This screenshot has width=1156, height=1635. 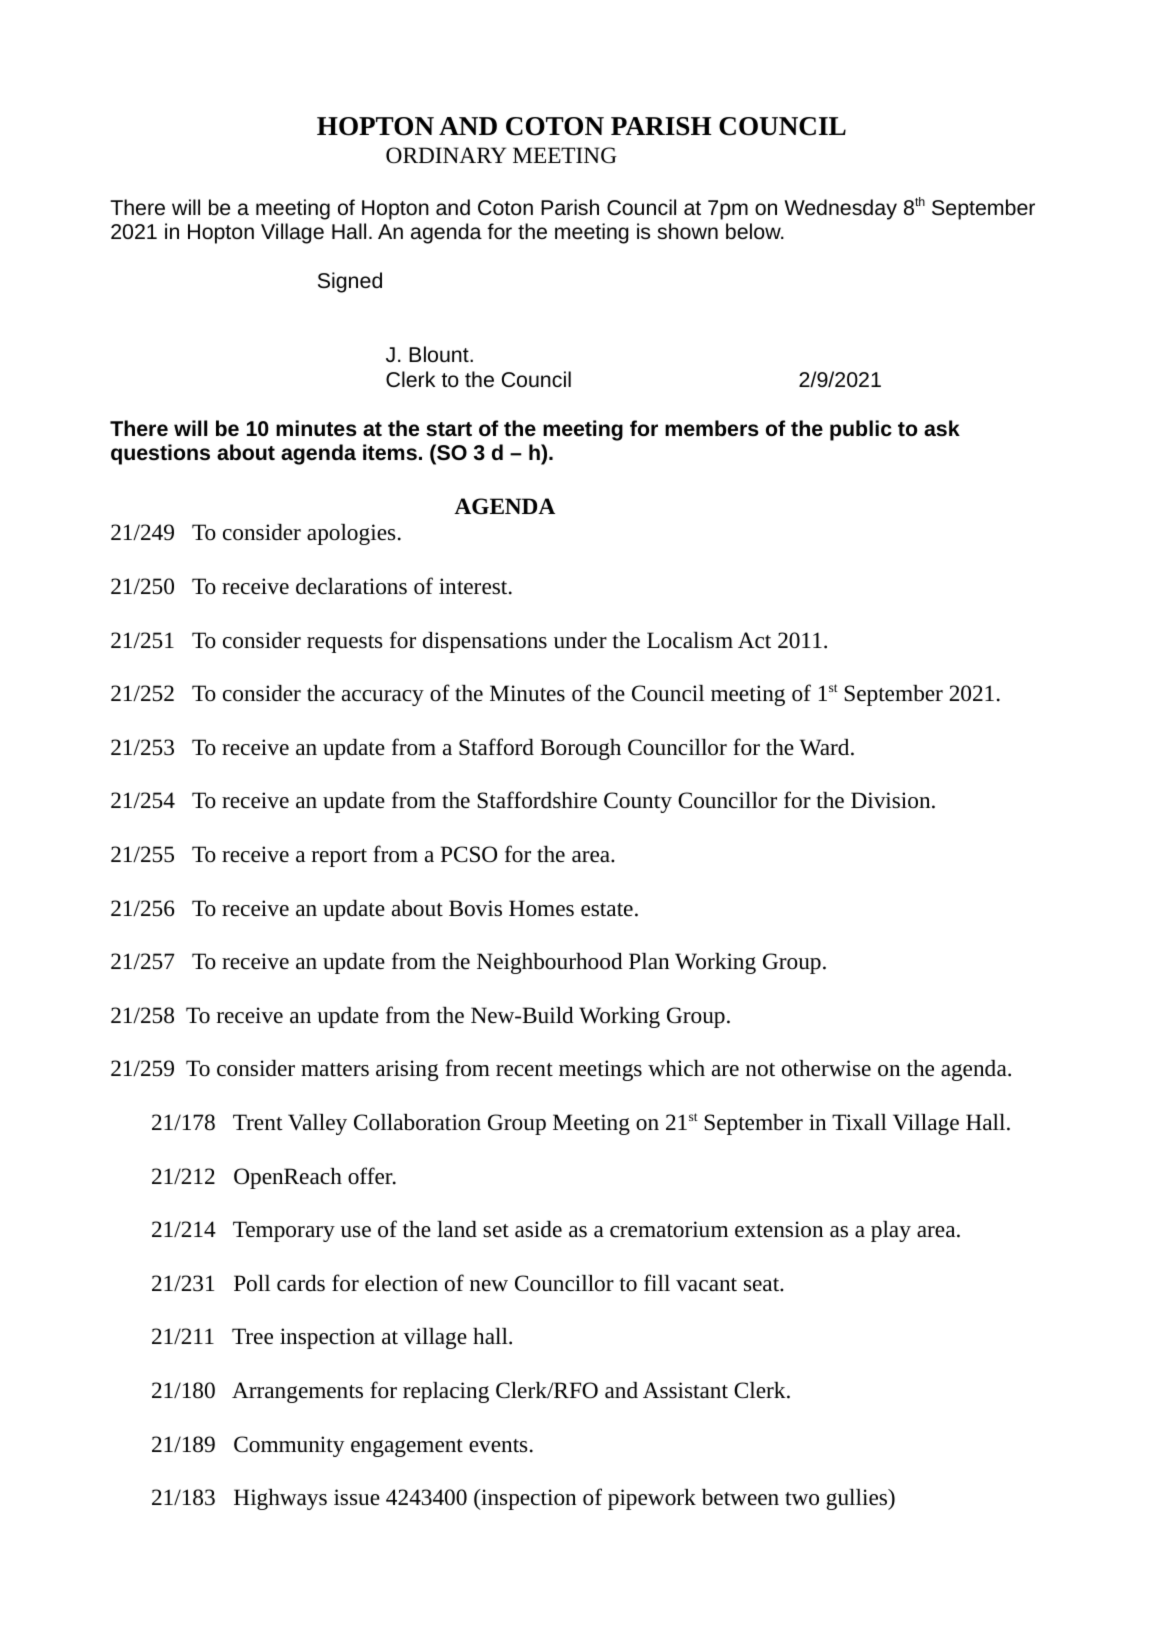 I want to click on interest, so click(x=474, y=586).
